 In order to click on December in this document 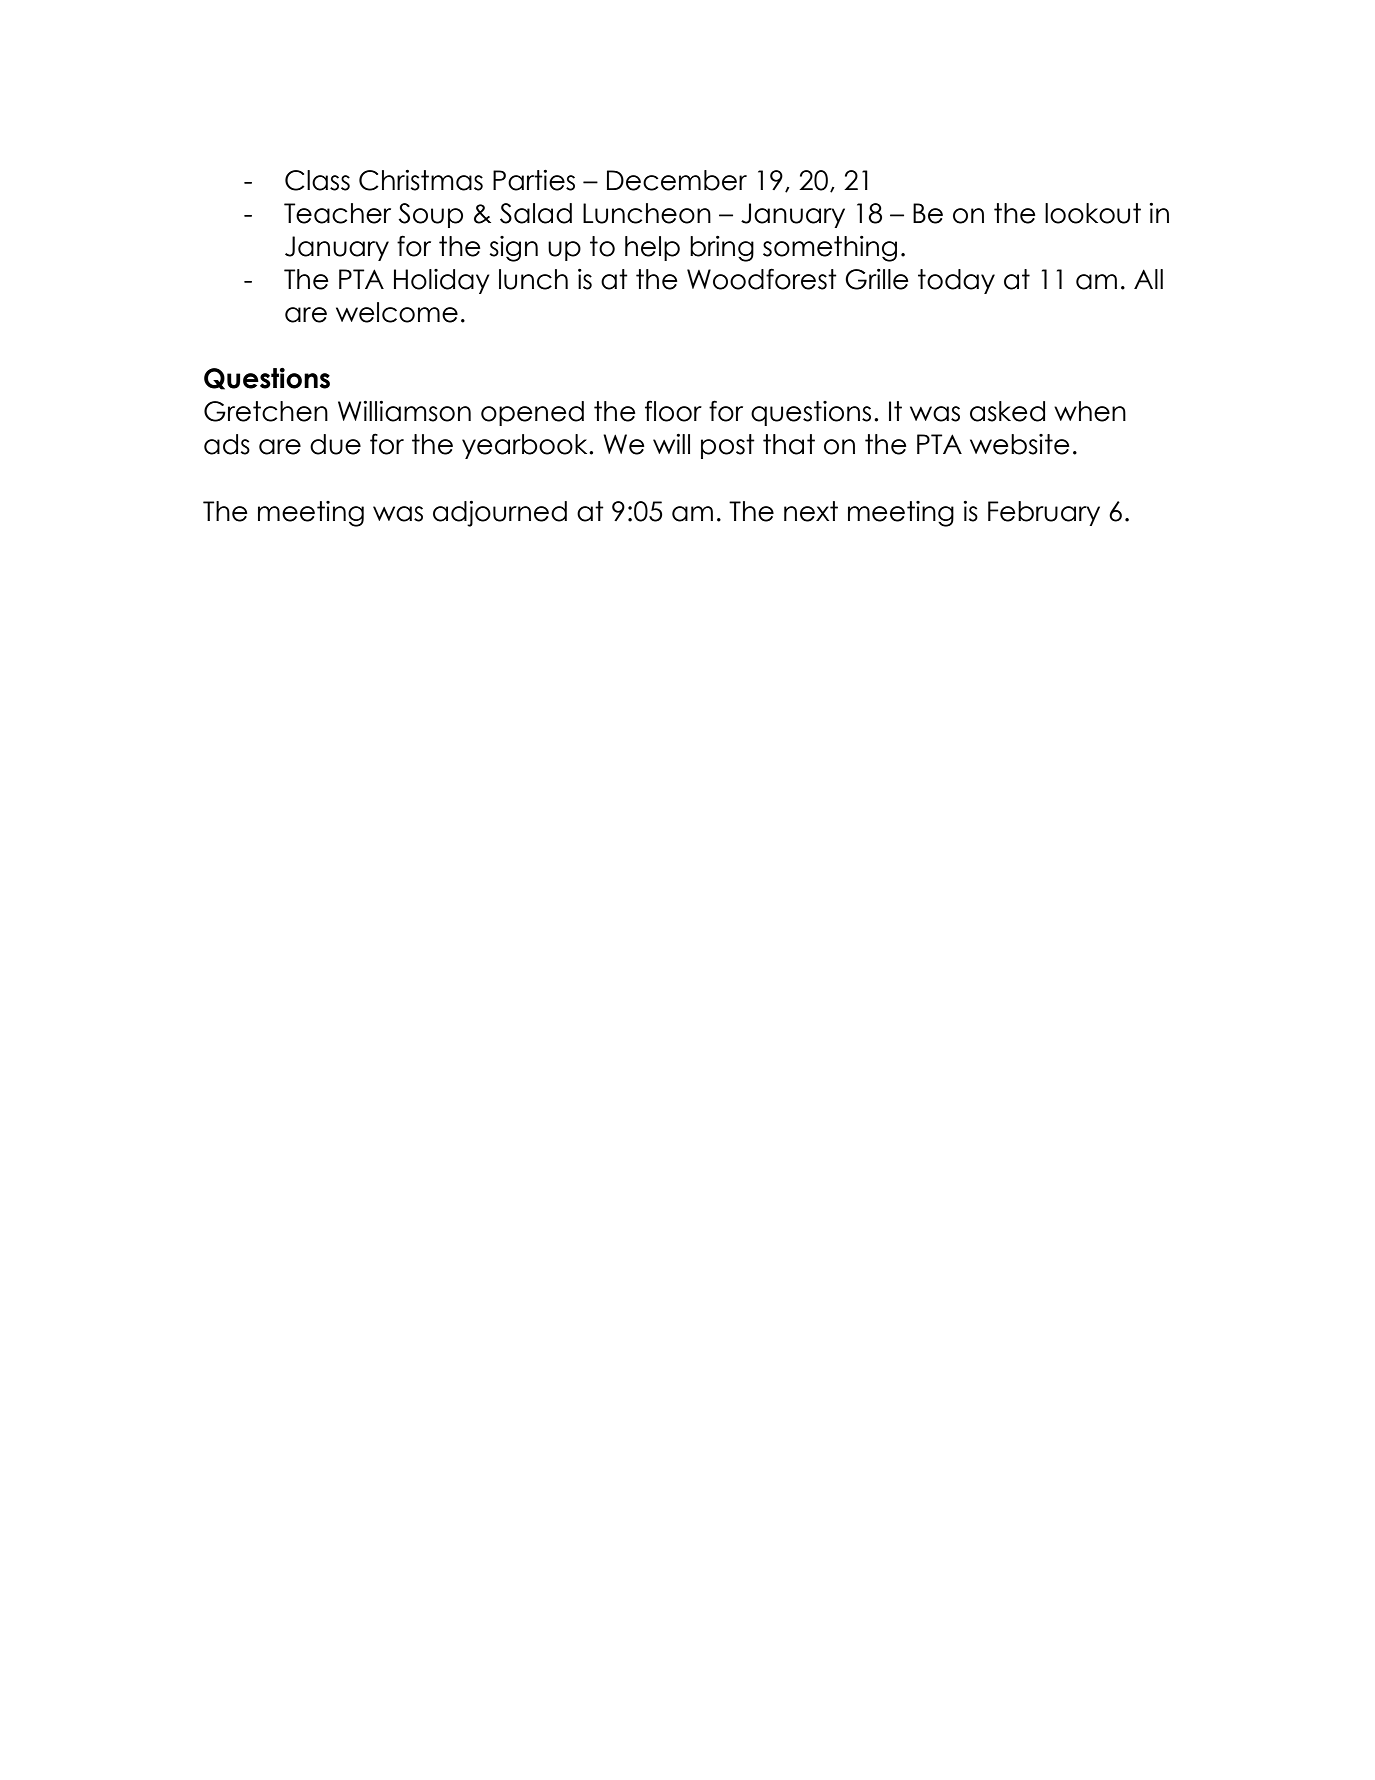, I will do `click(677, 180)`.
